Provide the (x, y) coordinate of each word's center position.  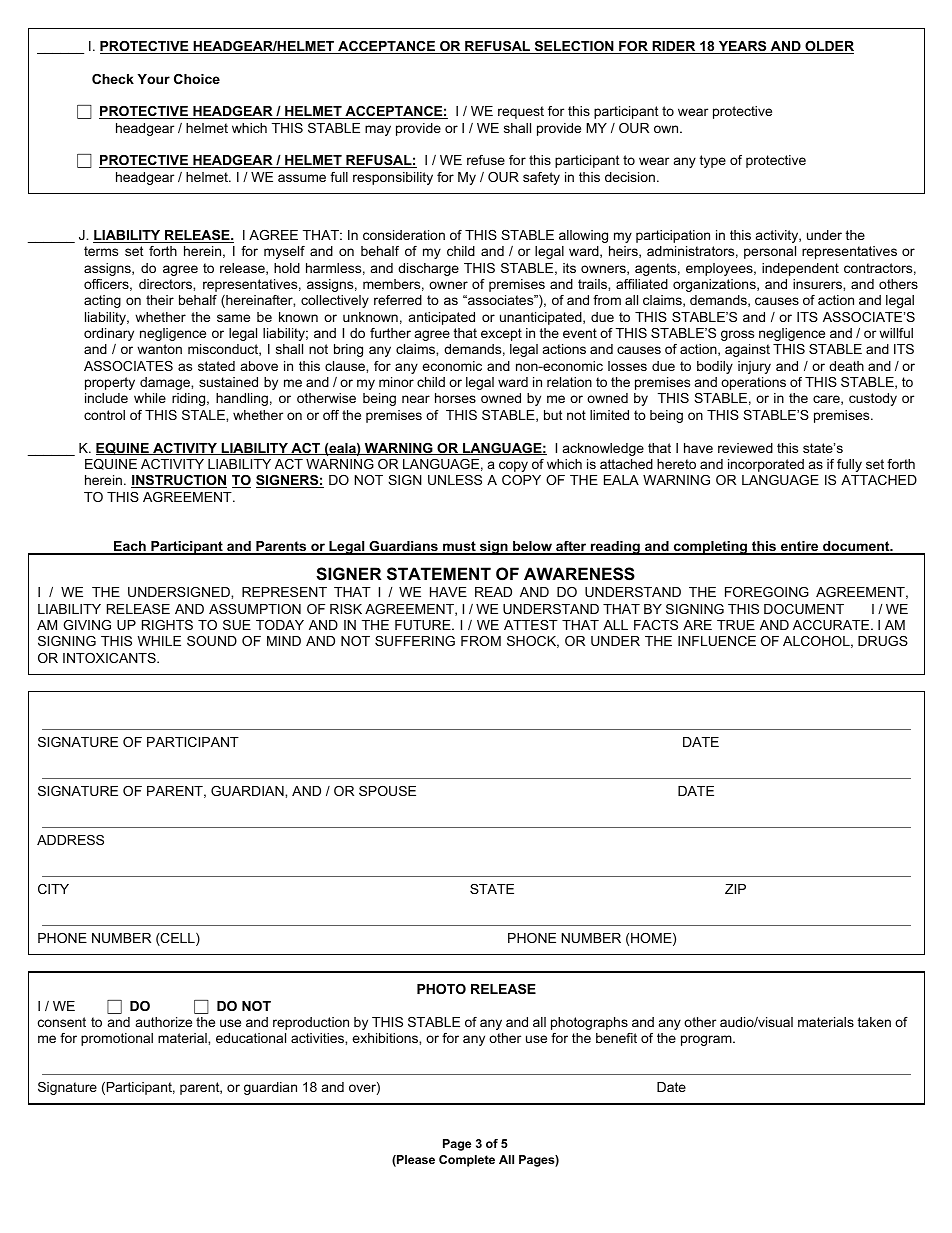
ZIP (735, 889)
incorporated (766, 465)
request (521, 112)
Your (153, 79)
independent (800, 269)
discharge (428, 269)
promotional (117, 1039)
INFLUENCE (717, 641)
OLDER (828, 47)
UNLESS (455, 480)
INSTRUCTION (179, 481)
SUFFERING (415, 641)
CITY (53, 889)
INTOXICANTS (110, 658)
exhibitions (386, 1038)
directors (166, 284)
